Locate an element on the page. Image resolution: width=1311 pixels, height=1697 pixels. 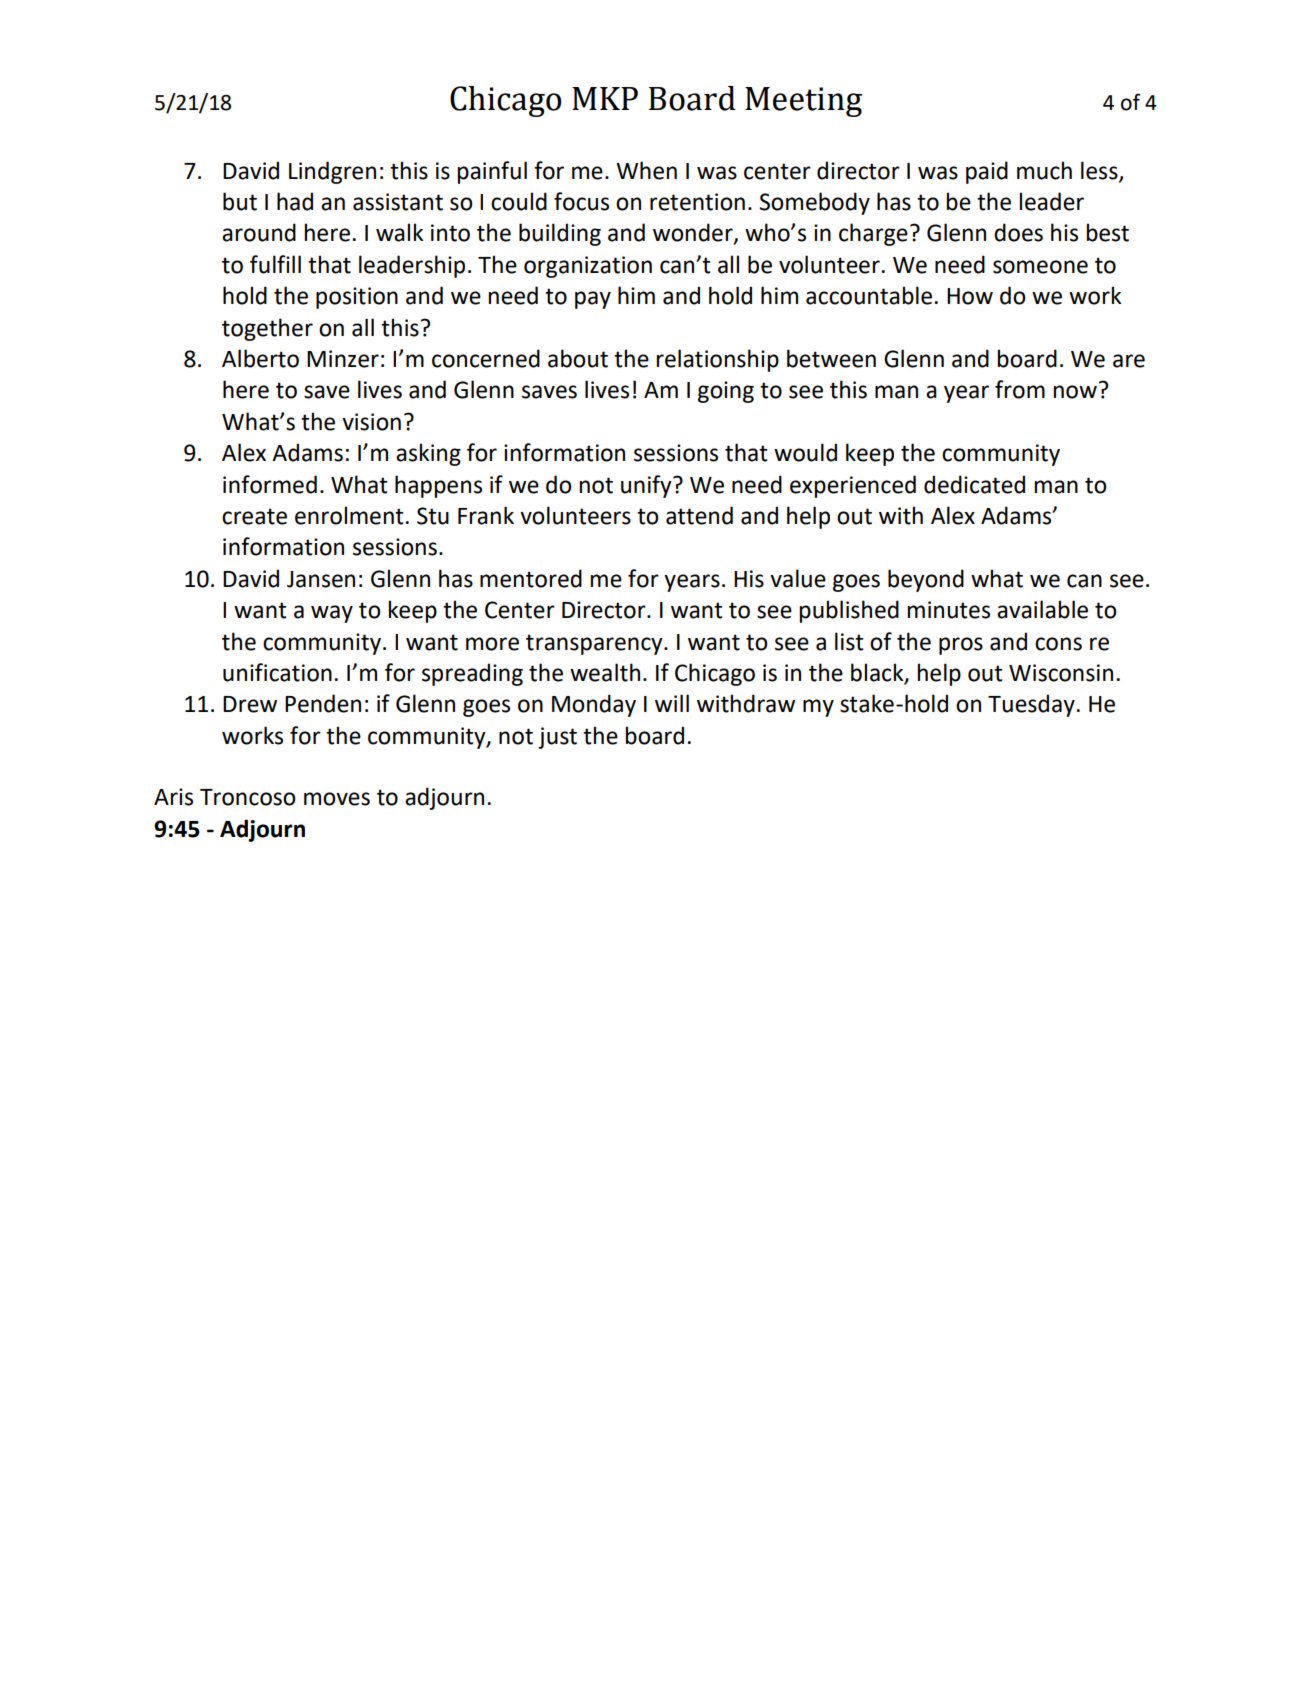
Jansen is located at coordinates (321, 579).
